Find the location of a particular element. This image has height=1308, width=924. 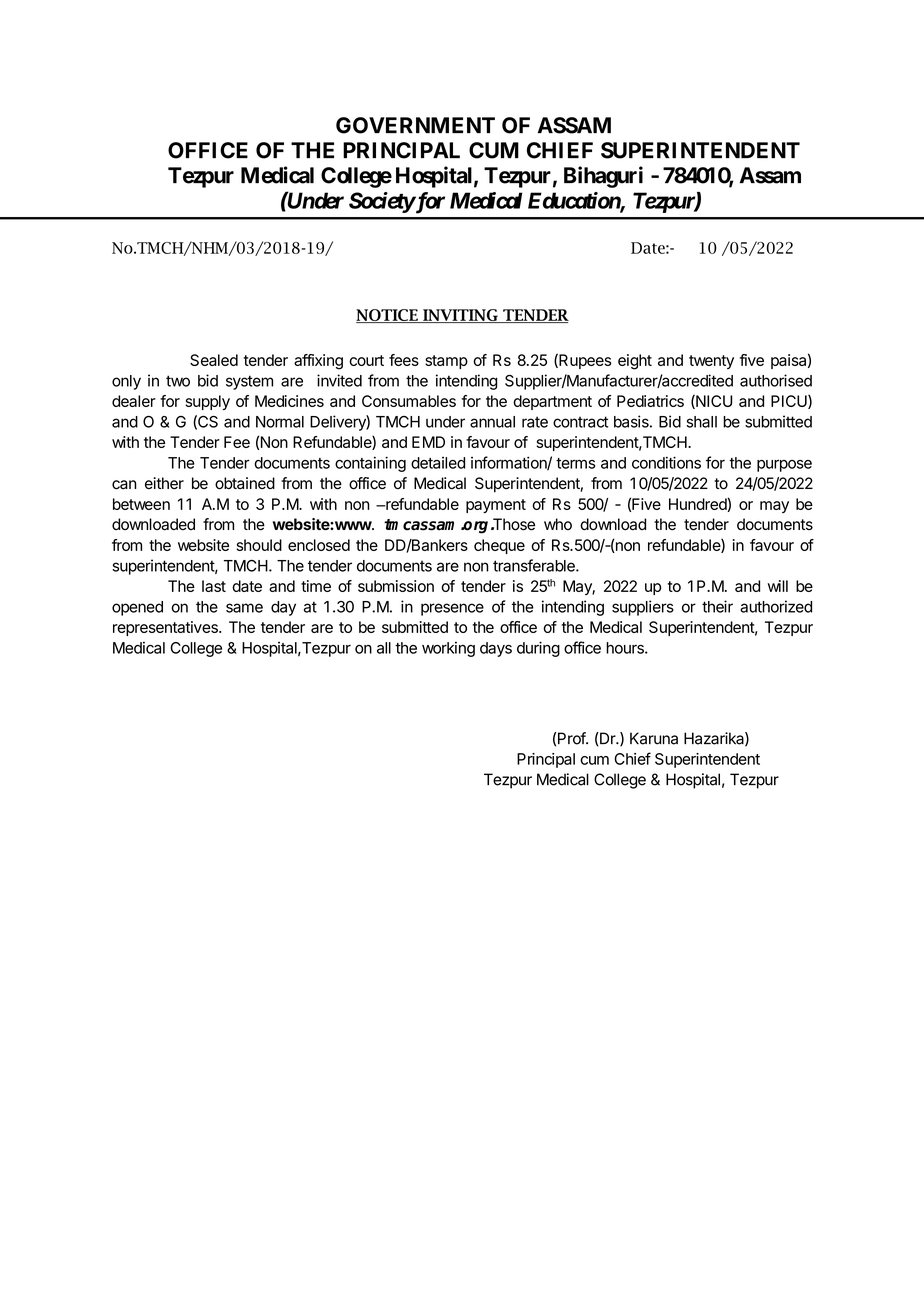

working is located at coordinates (448, 649).
